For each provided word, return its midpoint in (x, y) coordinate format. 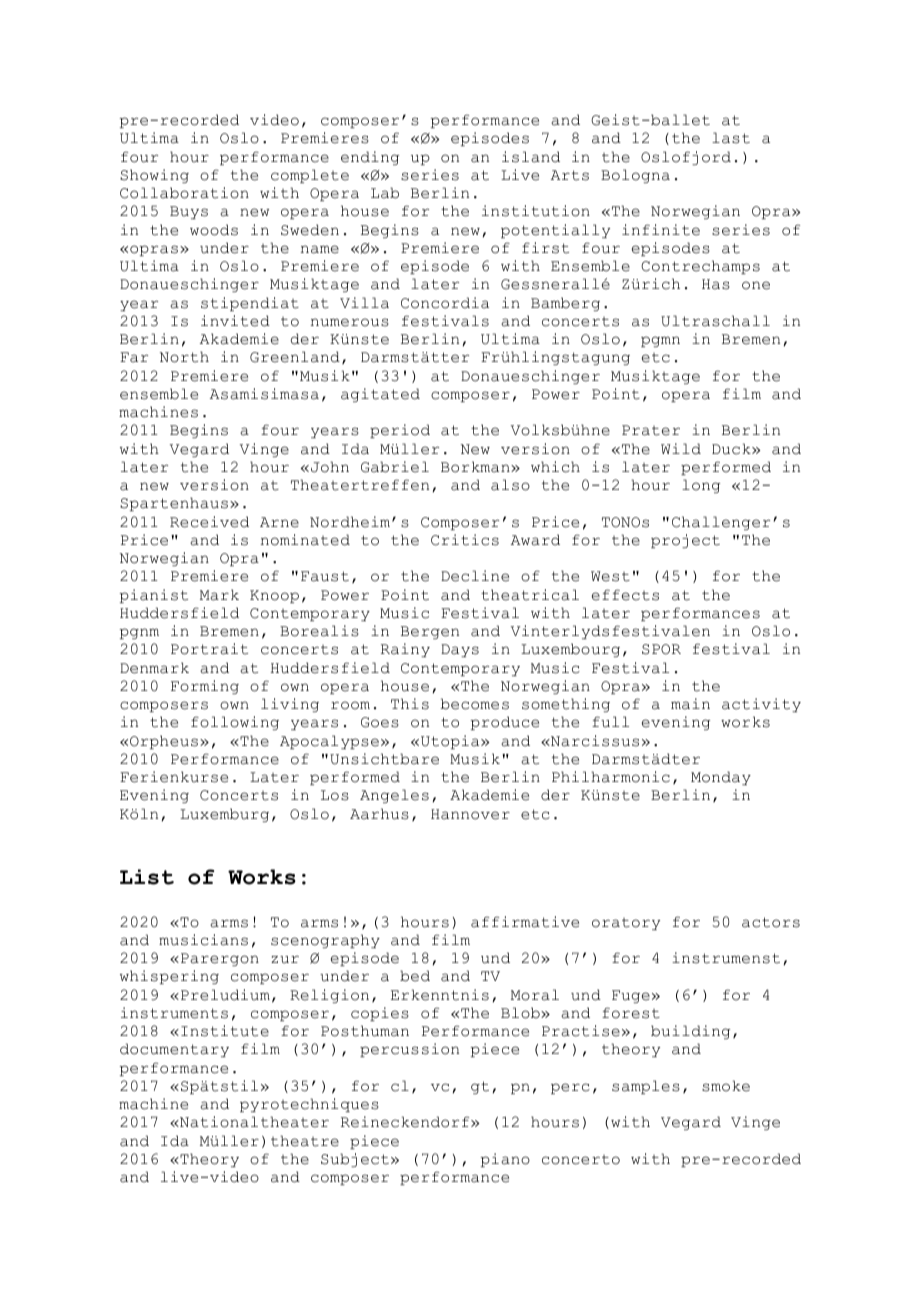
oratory (626, 924)
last (731, 138)
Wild (681, 449)
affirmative (525, 922)
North (184, 357)
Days (460, 650)
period (400, 431)
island (531, 157)
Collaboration (184, 193)
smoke (726, 1086)
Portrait (209, 649)
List (147, 877)
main (690, 704)
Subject (355, 1160)
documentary (174, 1050)
